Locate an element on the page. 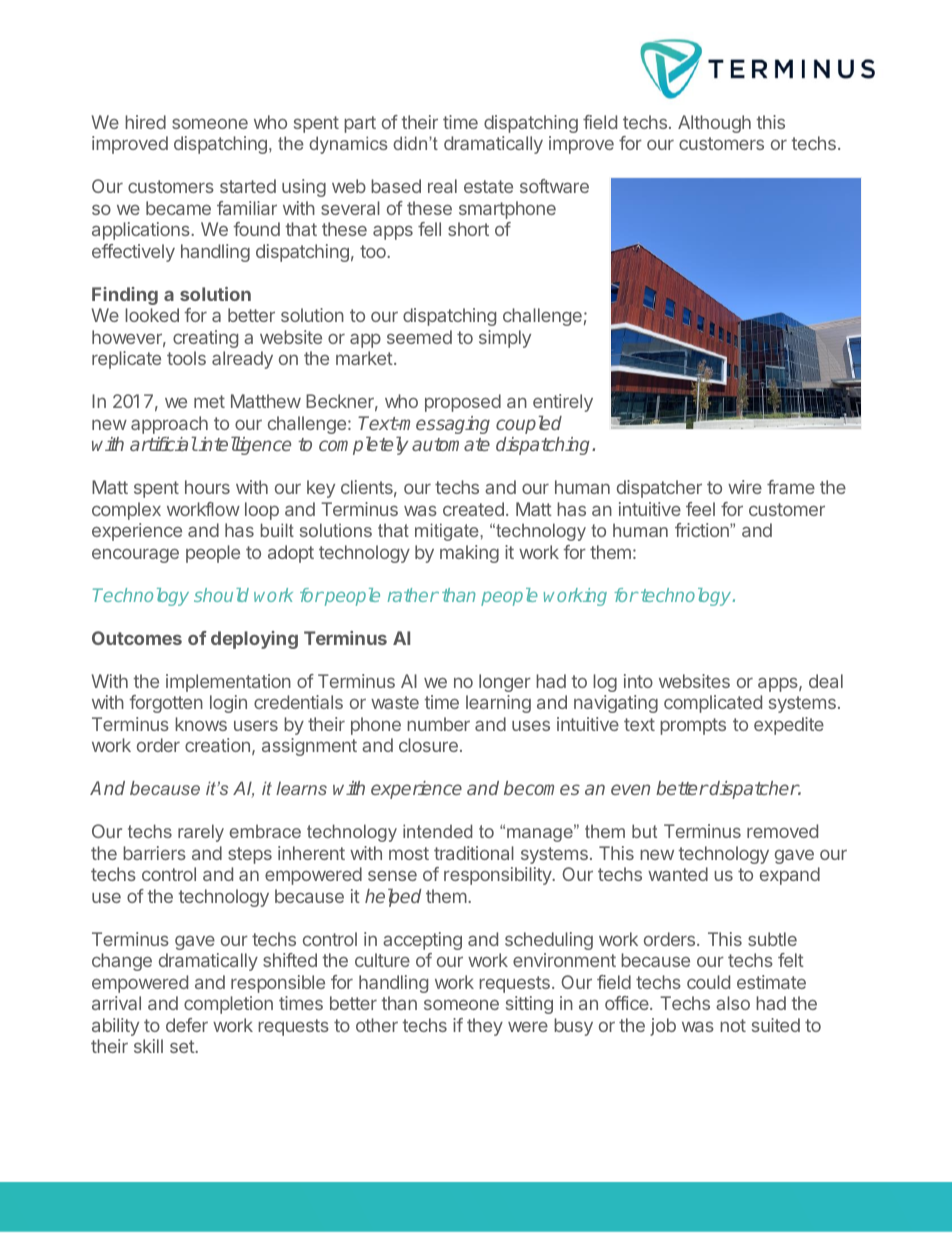 This document has width=952, height=1233. estate is located at coordinates (488, 186).
